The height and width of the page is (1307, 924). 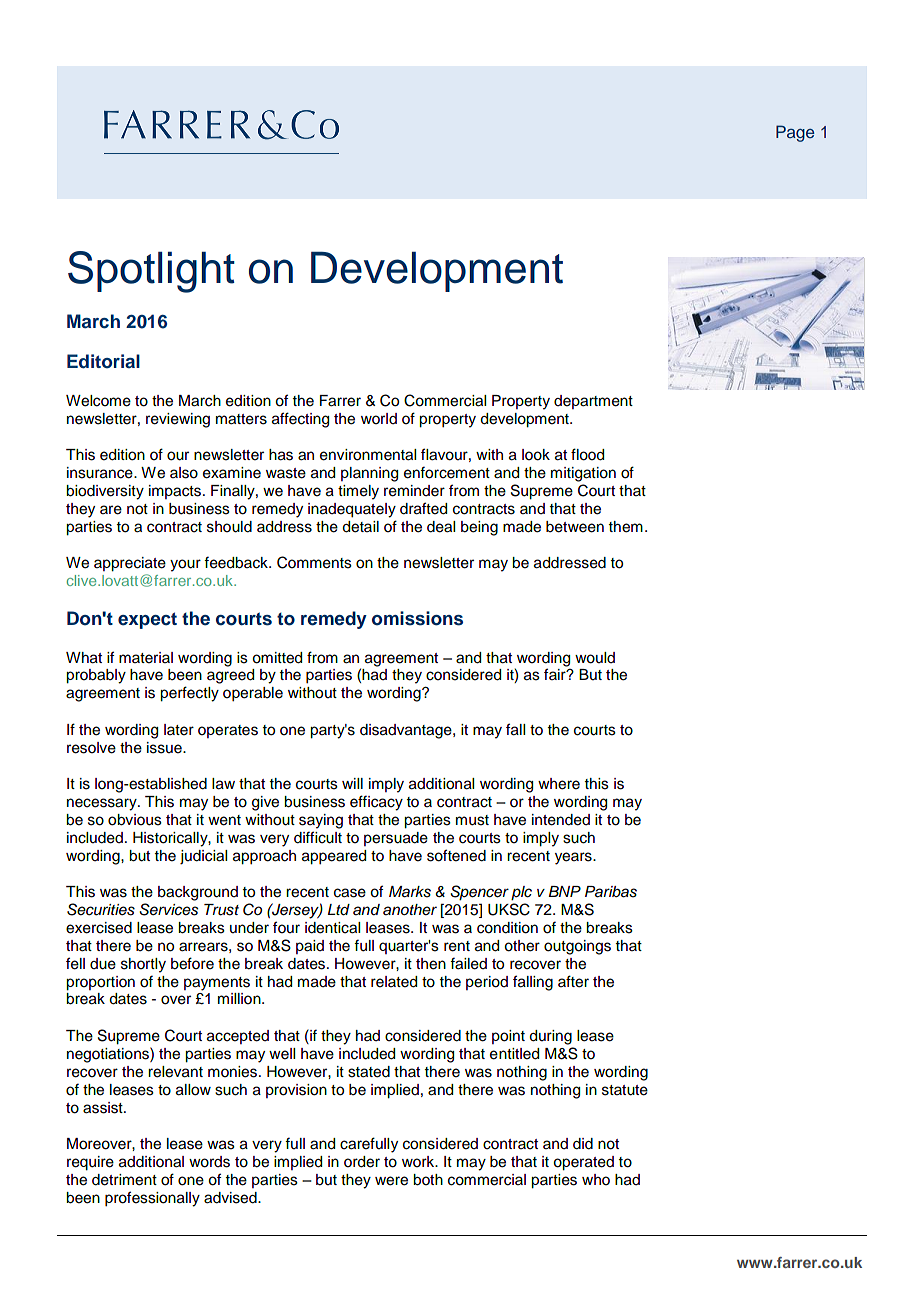 What do you see at coordinates (124, 1180) in the page?
I see `detriment` at bounding box center [124, 1180].
